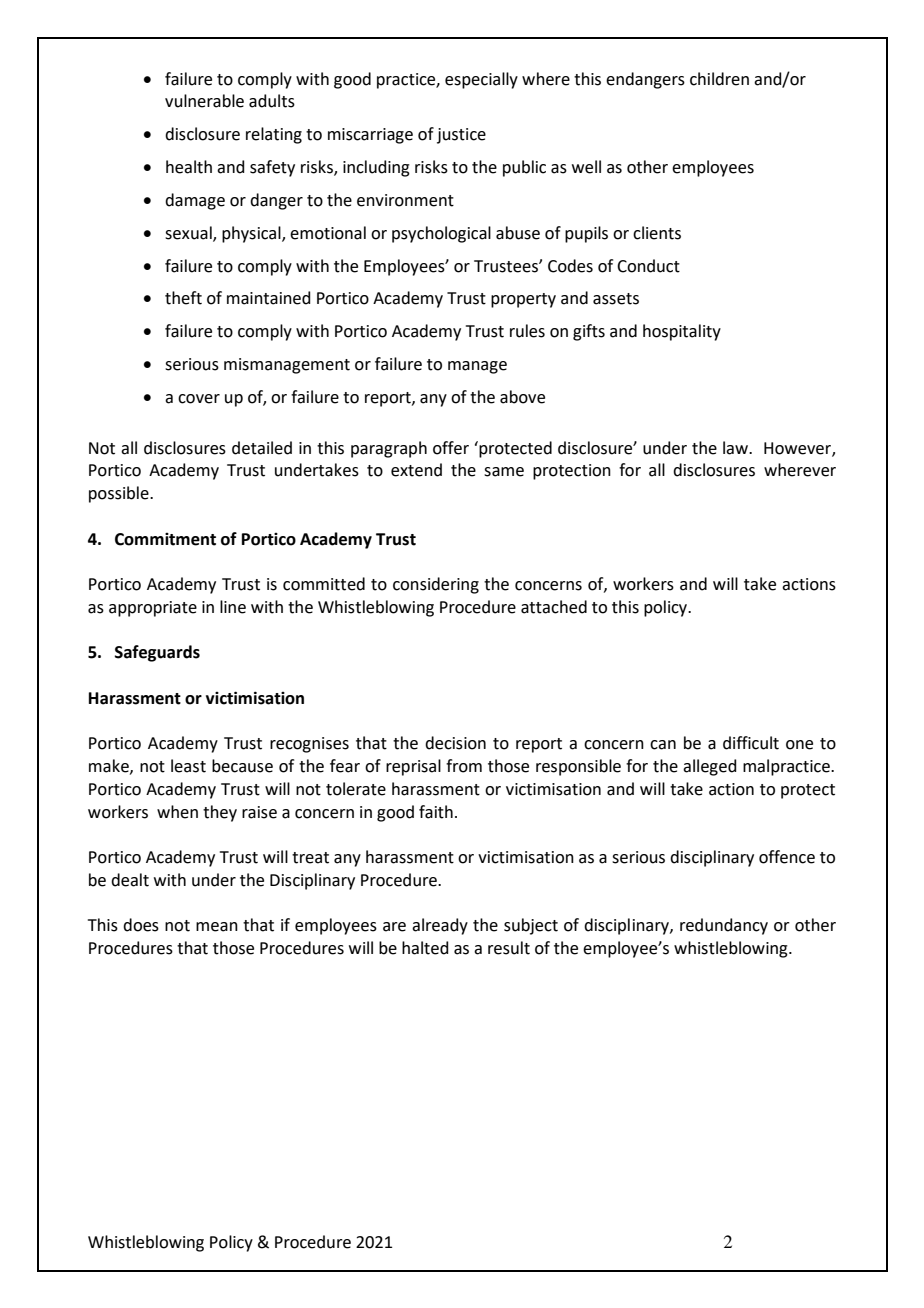 This document has height=1308, width=924. I want to click on already, so click(440, 926).
